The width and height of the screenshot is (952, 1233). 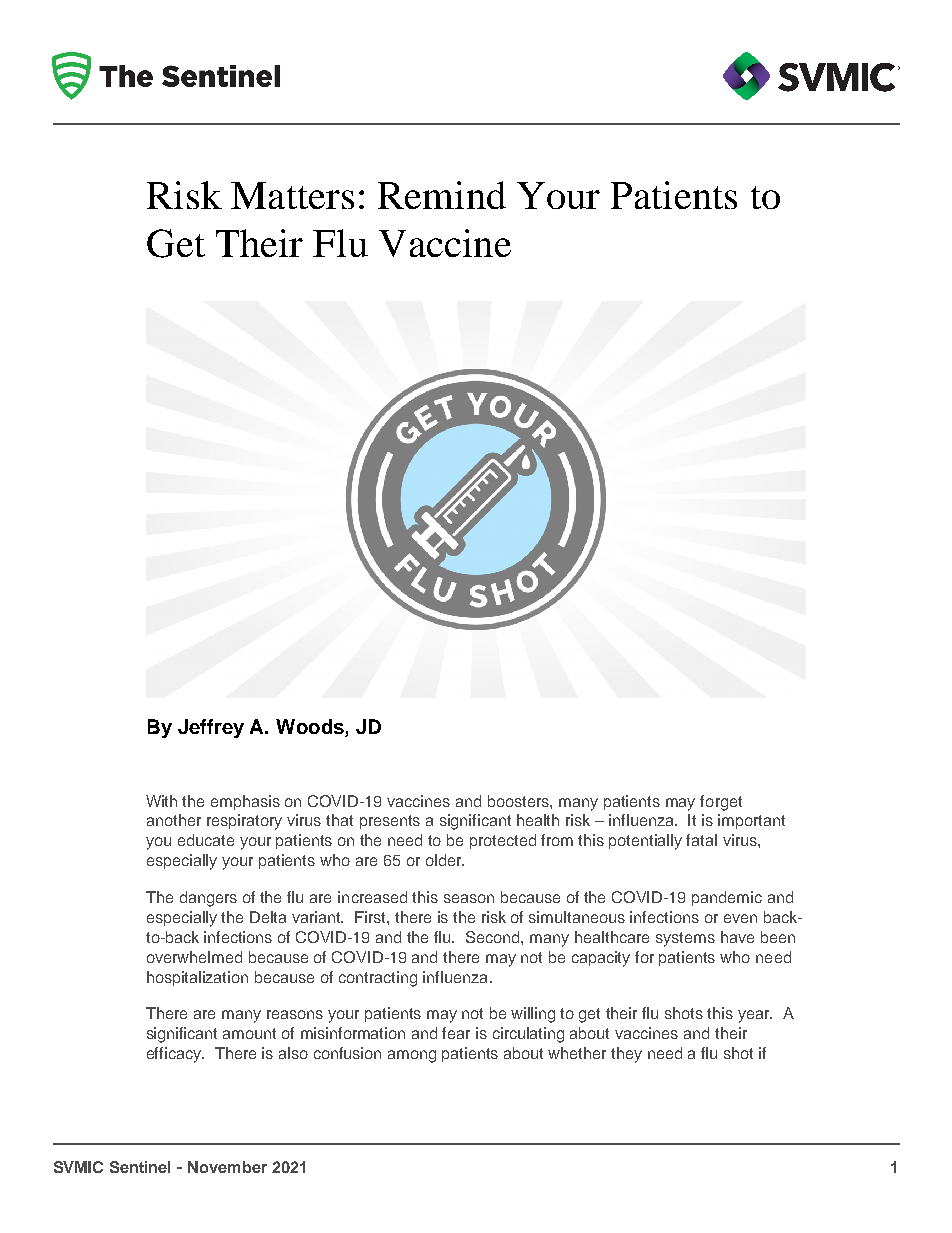 What do you see at coordinates (161, 801) in the screenshot?
I see `With` at bounding box center [161, 801].
